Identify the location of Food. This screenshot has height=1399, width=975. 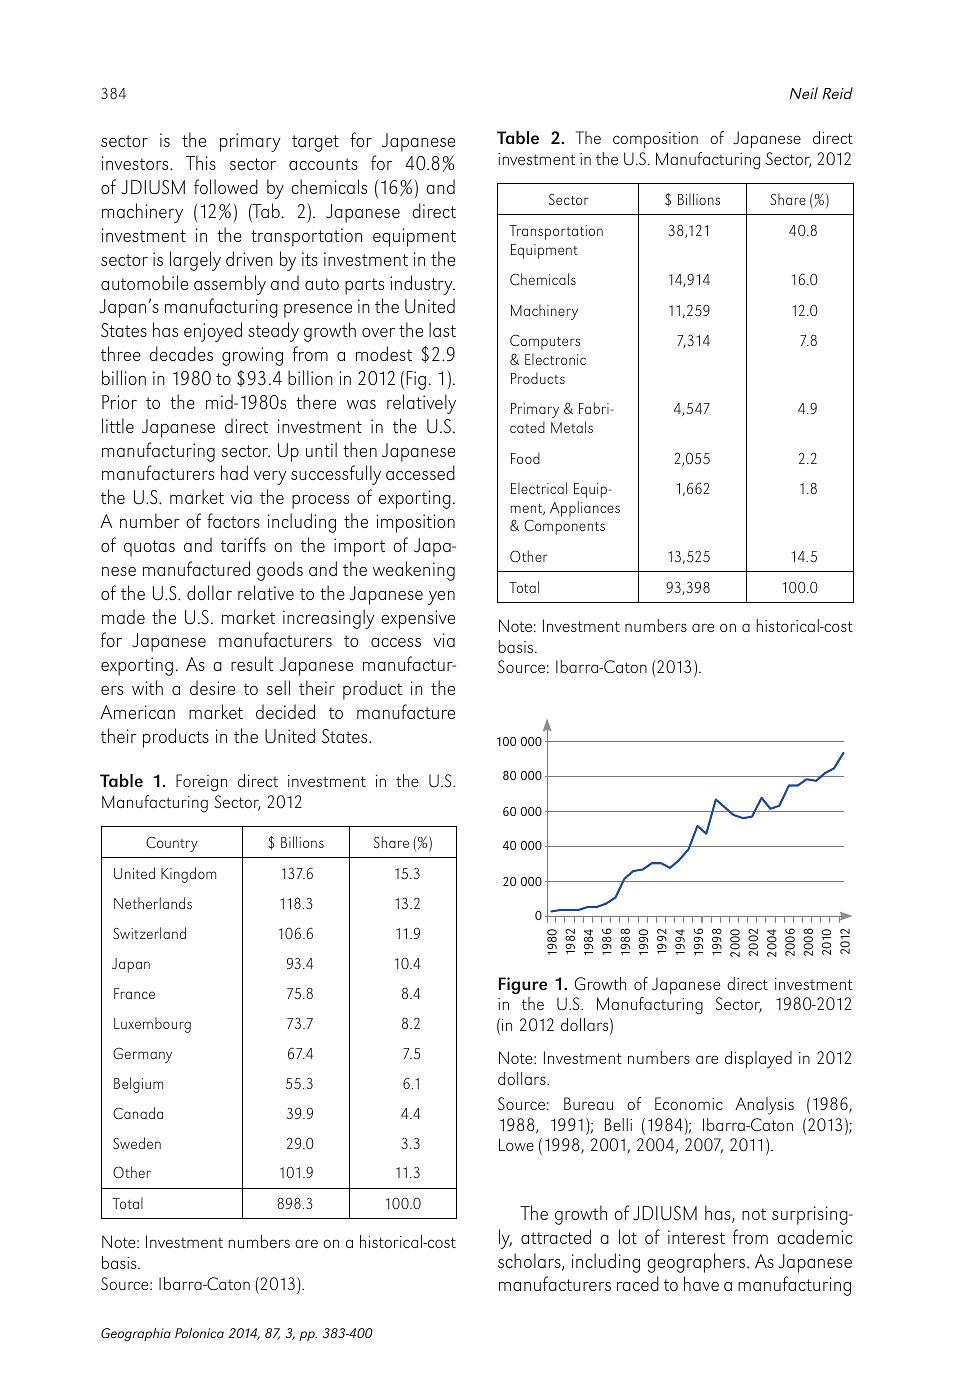
(525, 458).
